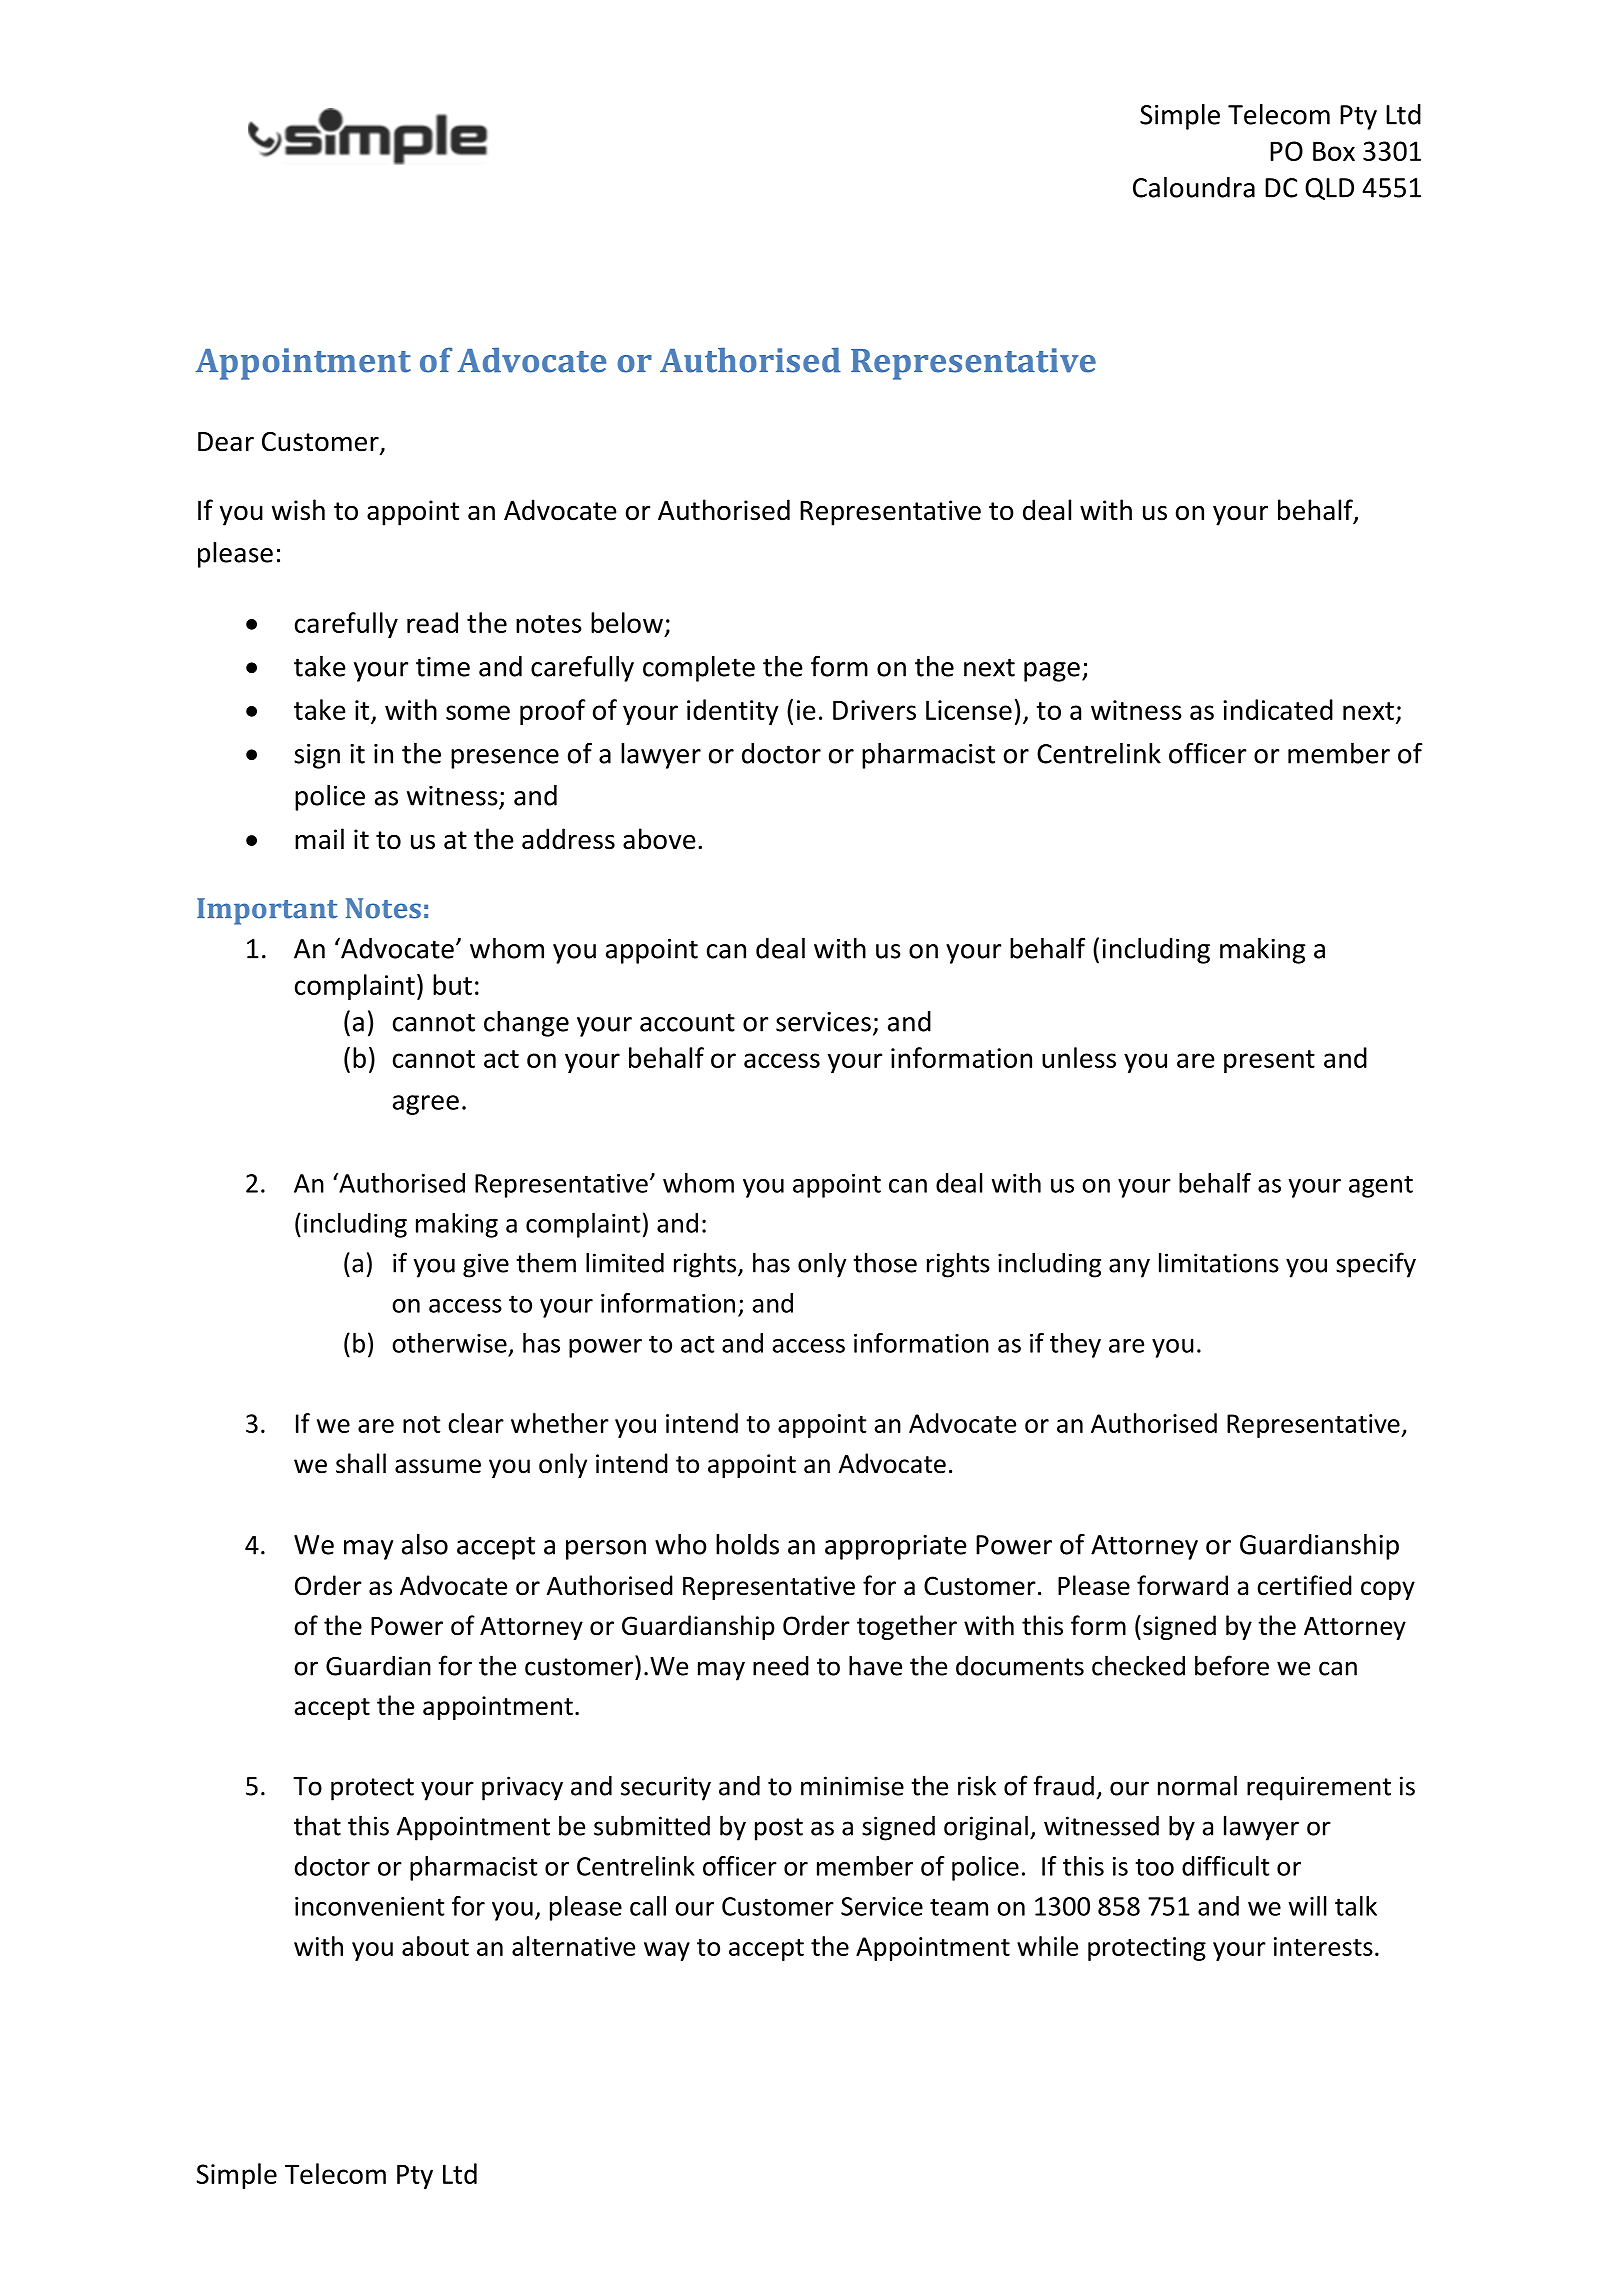 The image size is (1618, 2288). Describe the element at coordinates (687, 1022) in the page. I see `account` at that location.
